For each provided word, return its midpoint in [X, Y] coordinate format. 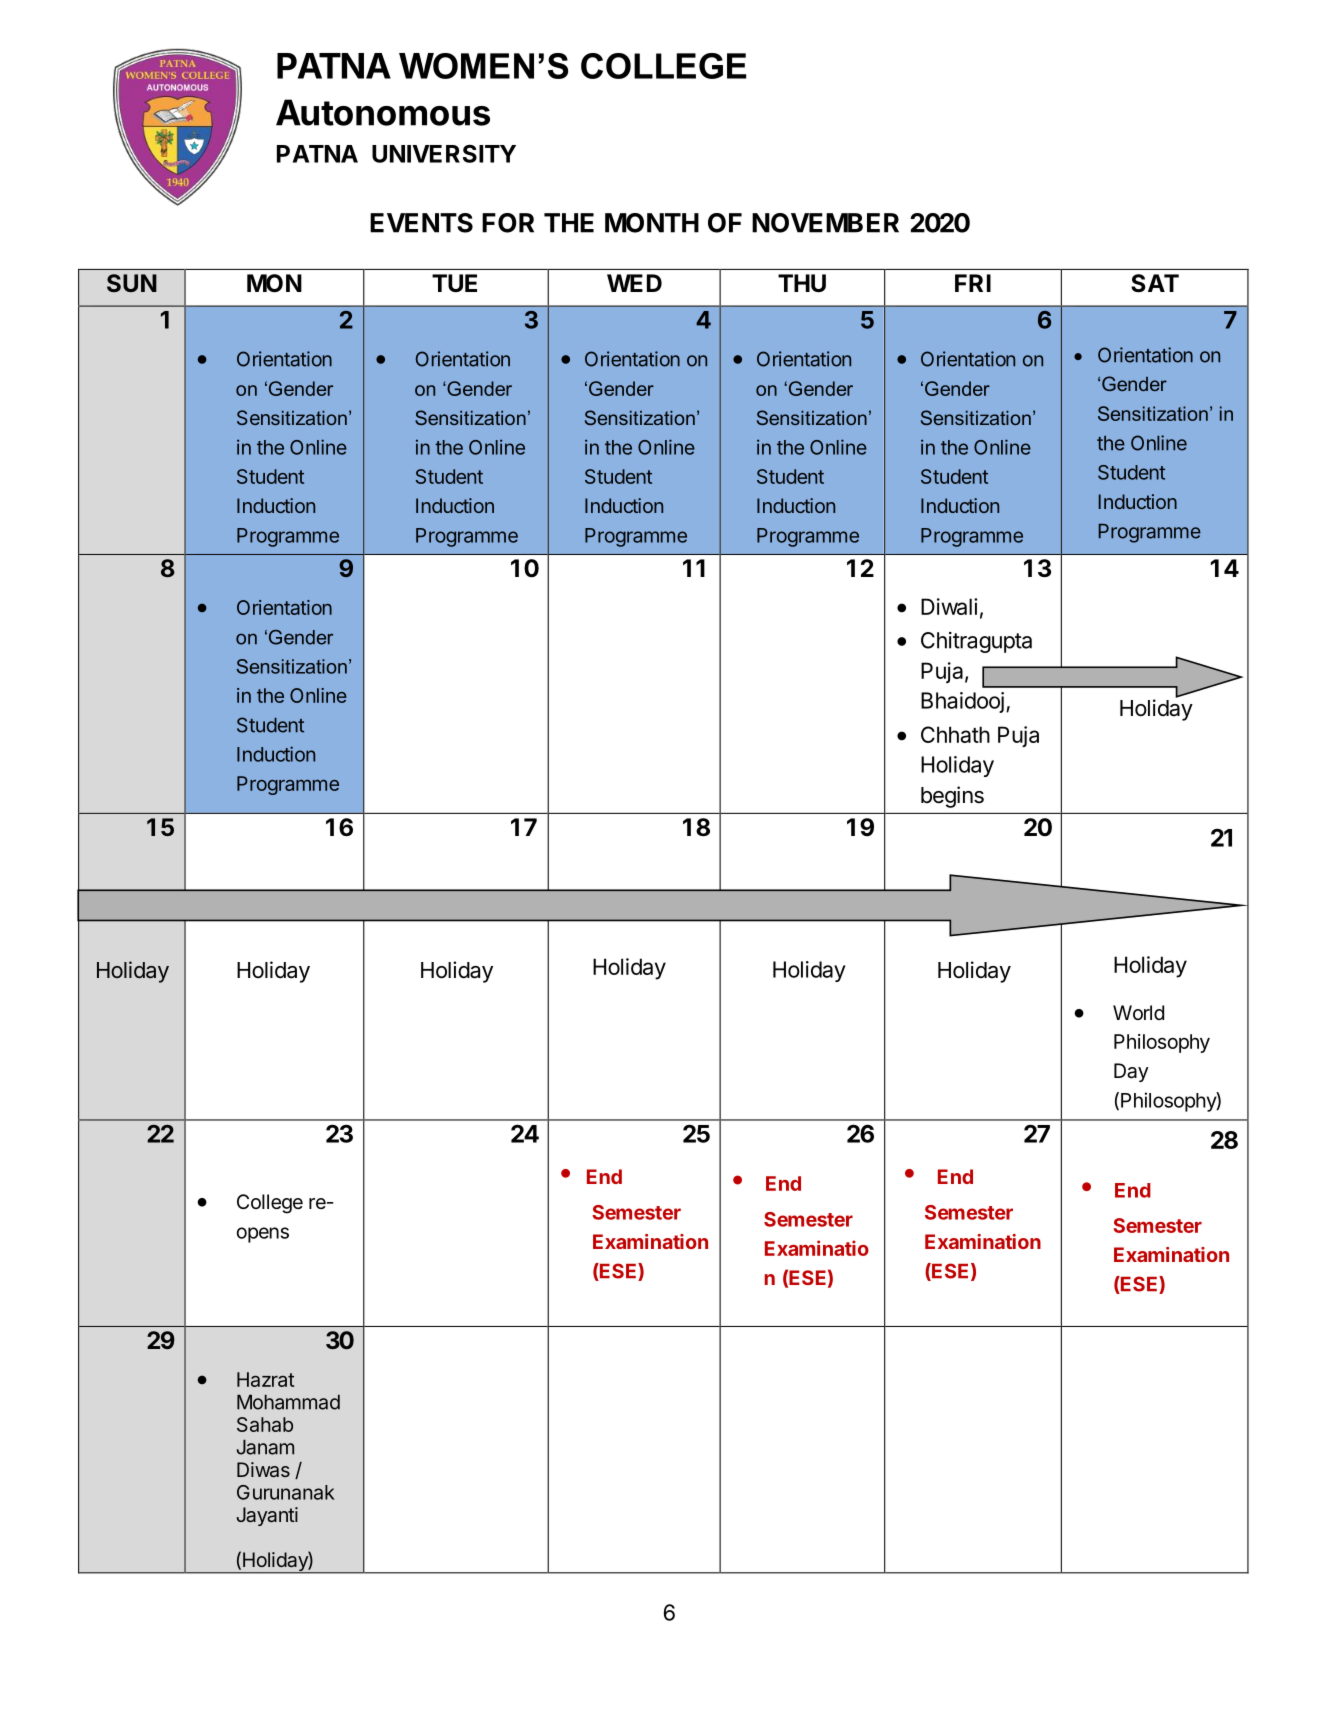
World [1138, 1012]
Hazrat [265, 1379]
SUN [132, 283]
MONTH [652, 223]
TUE [454, 283]
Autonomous [383, 112]
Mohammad [288, 1402]
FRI [973, 283]
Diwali [949, 606]
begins [952, 797]
